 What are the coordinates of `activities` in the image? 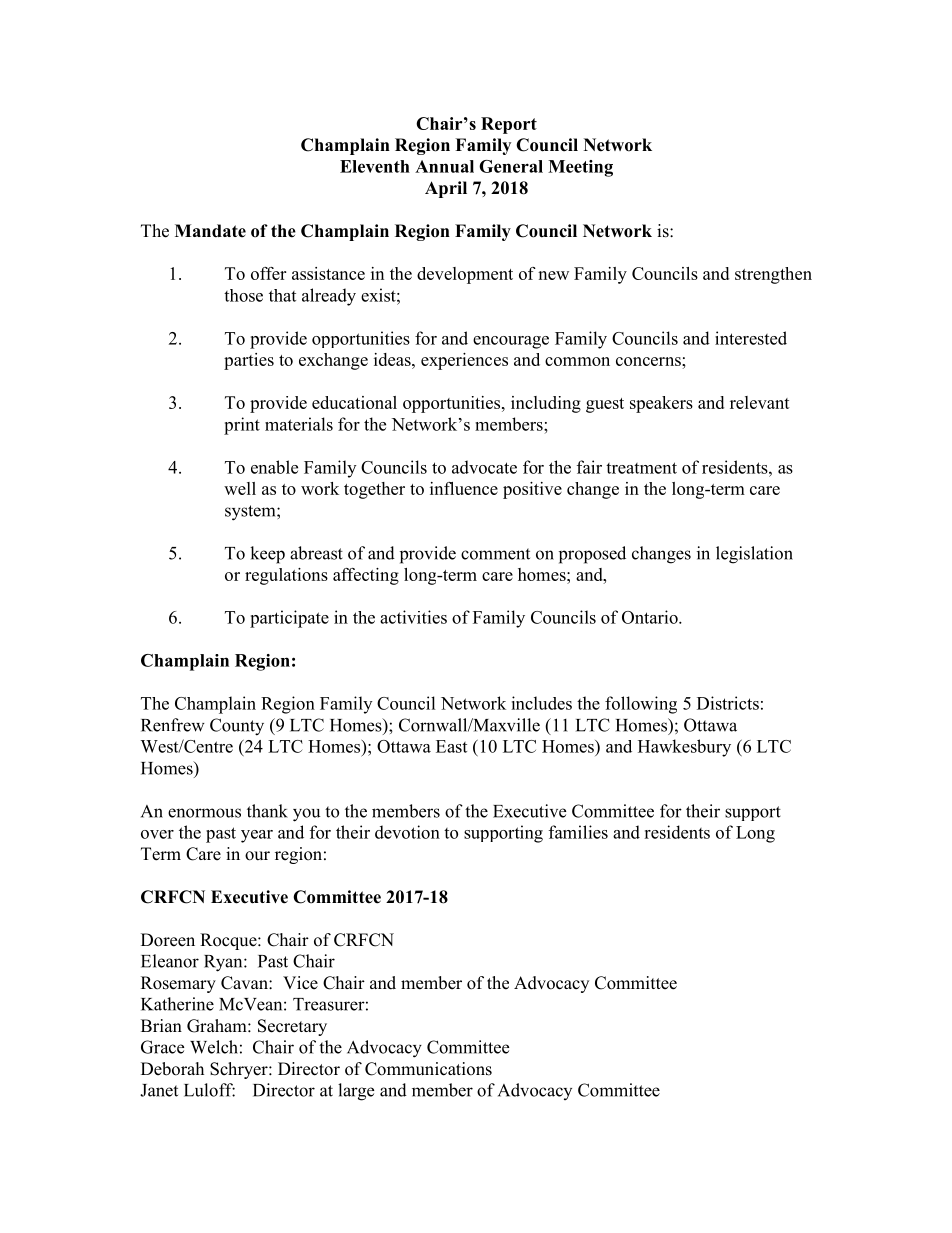 It's located at (413, 617).
